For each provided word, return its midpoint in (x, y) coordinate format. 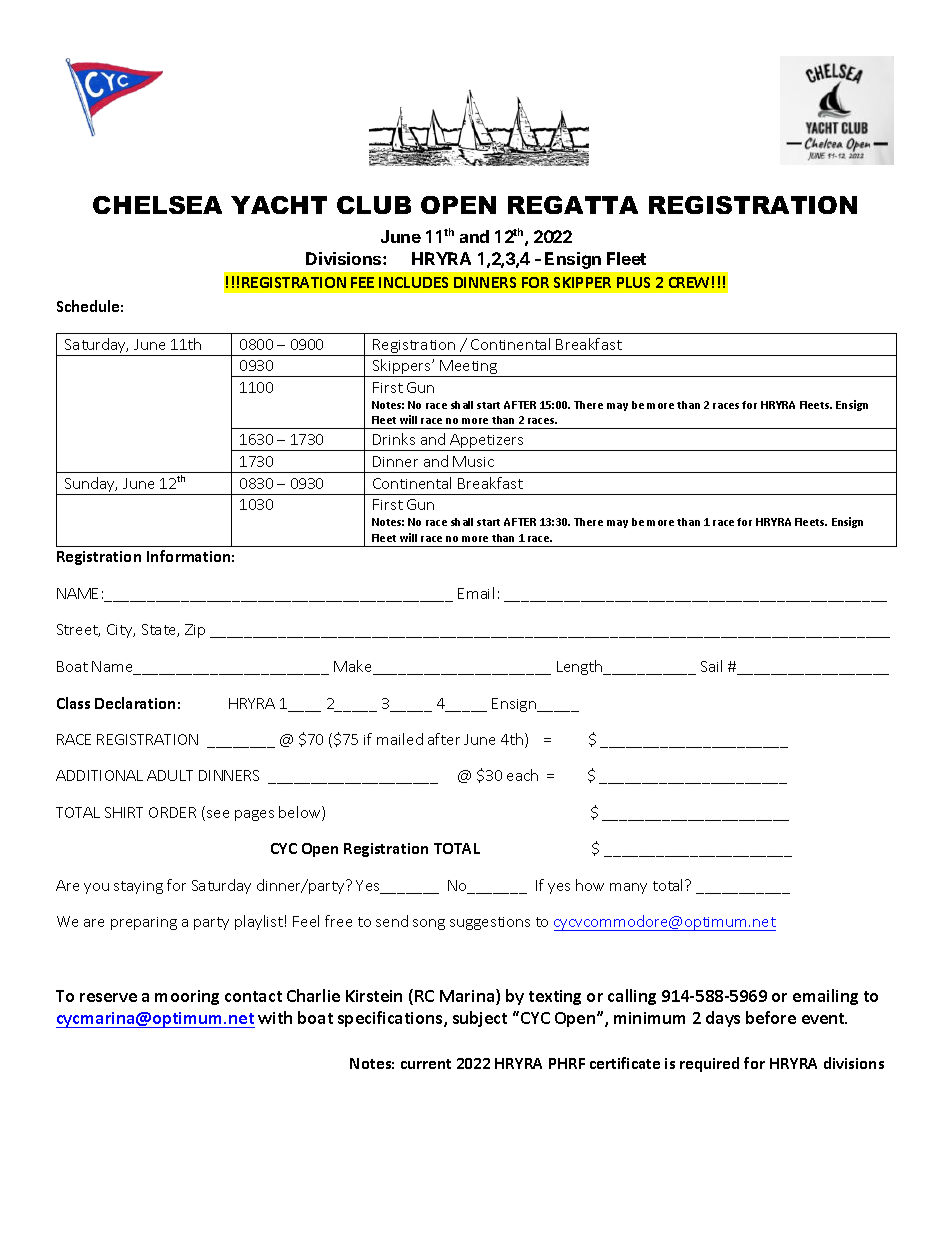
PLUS (633, 282)
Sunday (90, 486)
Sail (711, 666)
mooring (187, 997)
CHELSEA (157, 205)
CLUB (374, 205)
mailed (400, 739)
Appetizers (487, 442)
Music (473, 461)
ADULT (170, 775)
